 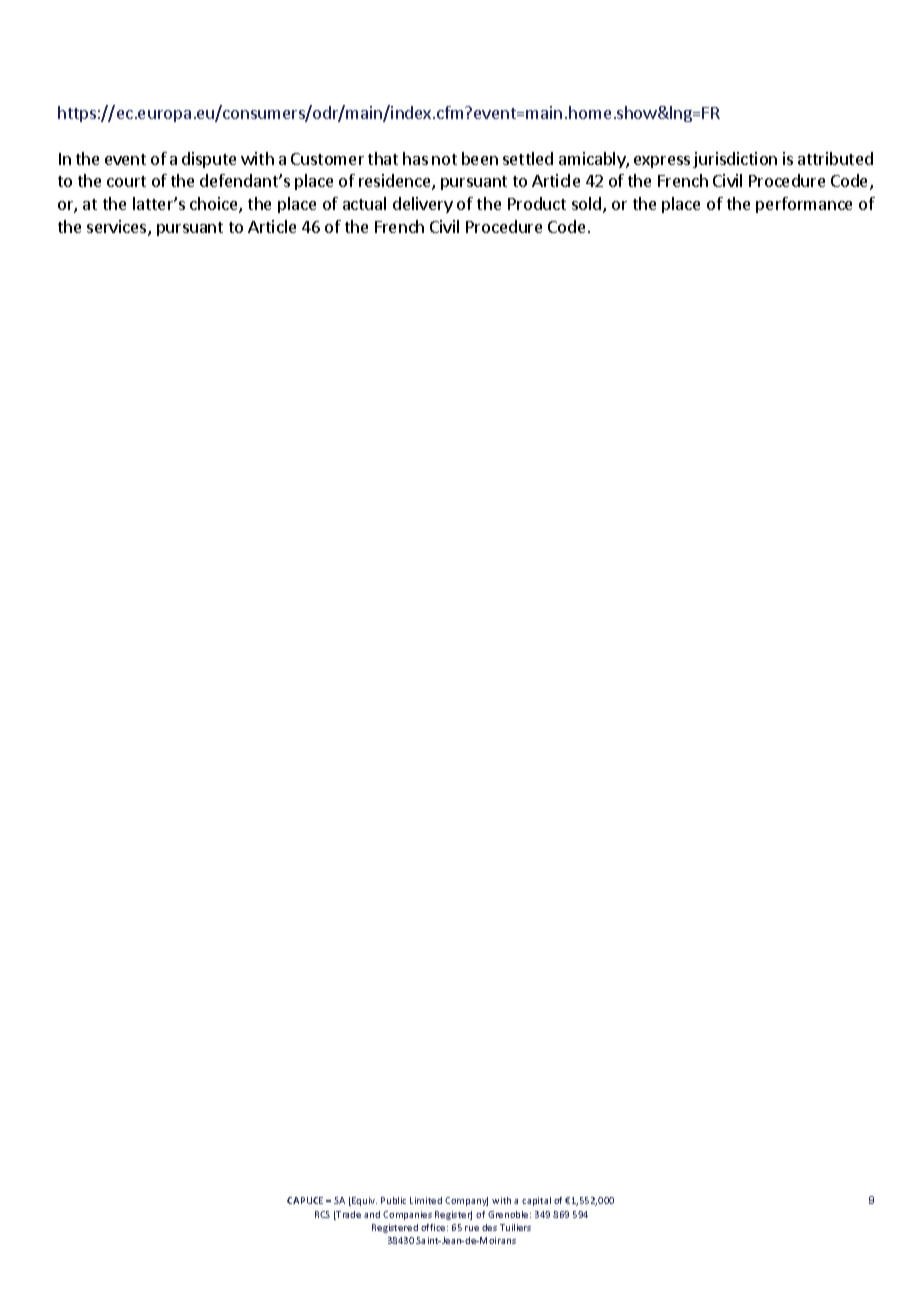 I want to click on performance, so click(x=804, y=205).
